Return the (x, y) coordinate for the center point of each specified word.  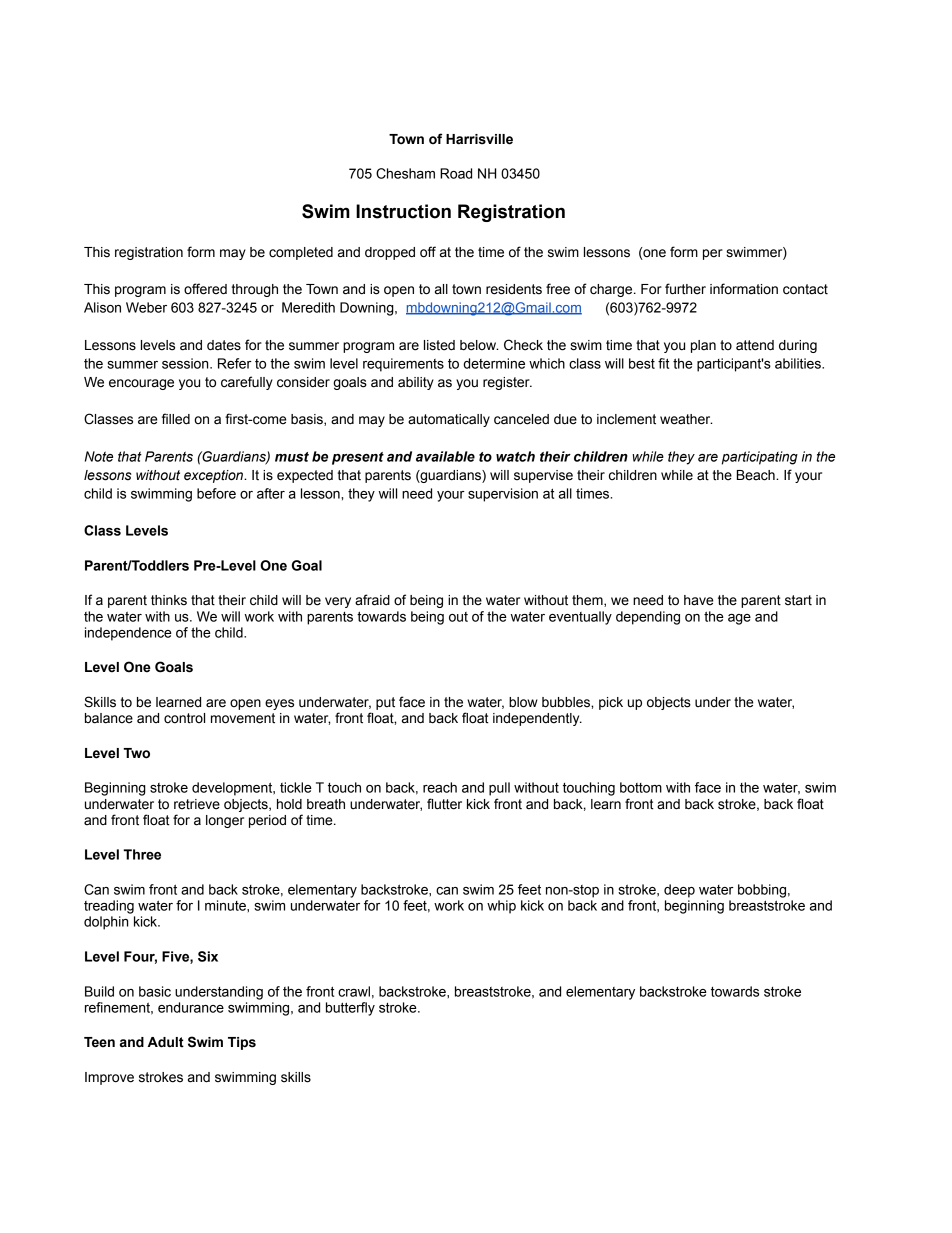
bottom (641, 787)
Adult (166, 1042)
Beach (757, 475)
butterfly (350, 1009)
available (445, 456)
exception (215, 476)
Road (456, 173)
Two (136, 753)
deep (679, 891)
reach (440, 787)
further (685, 289)
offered (205, 289)
